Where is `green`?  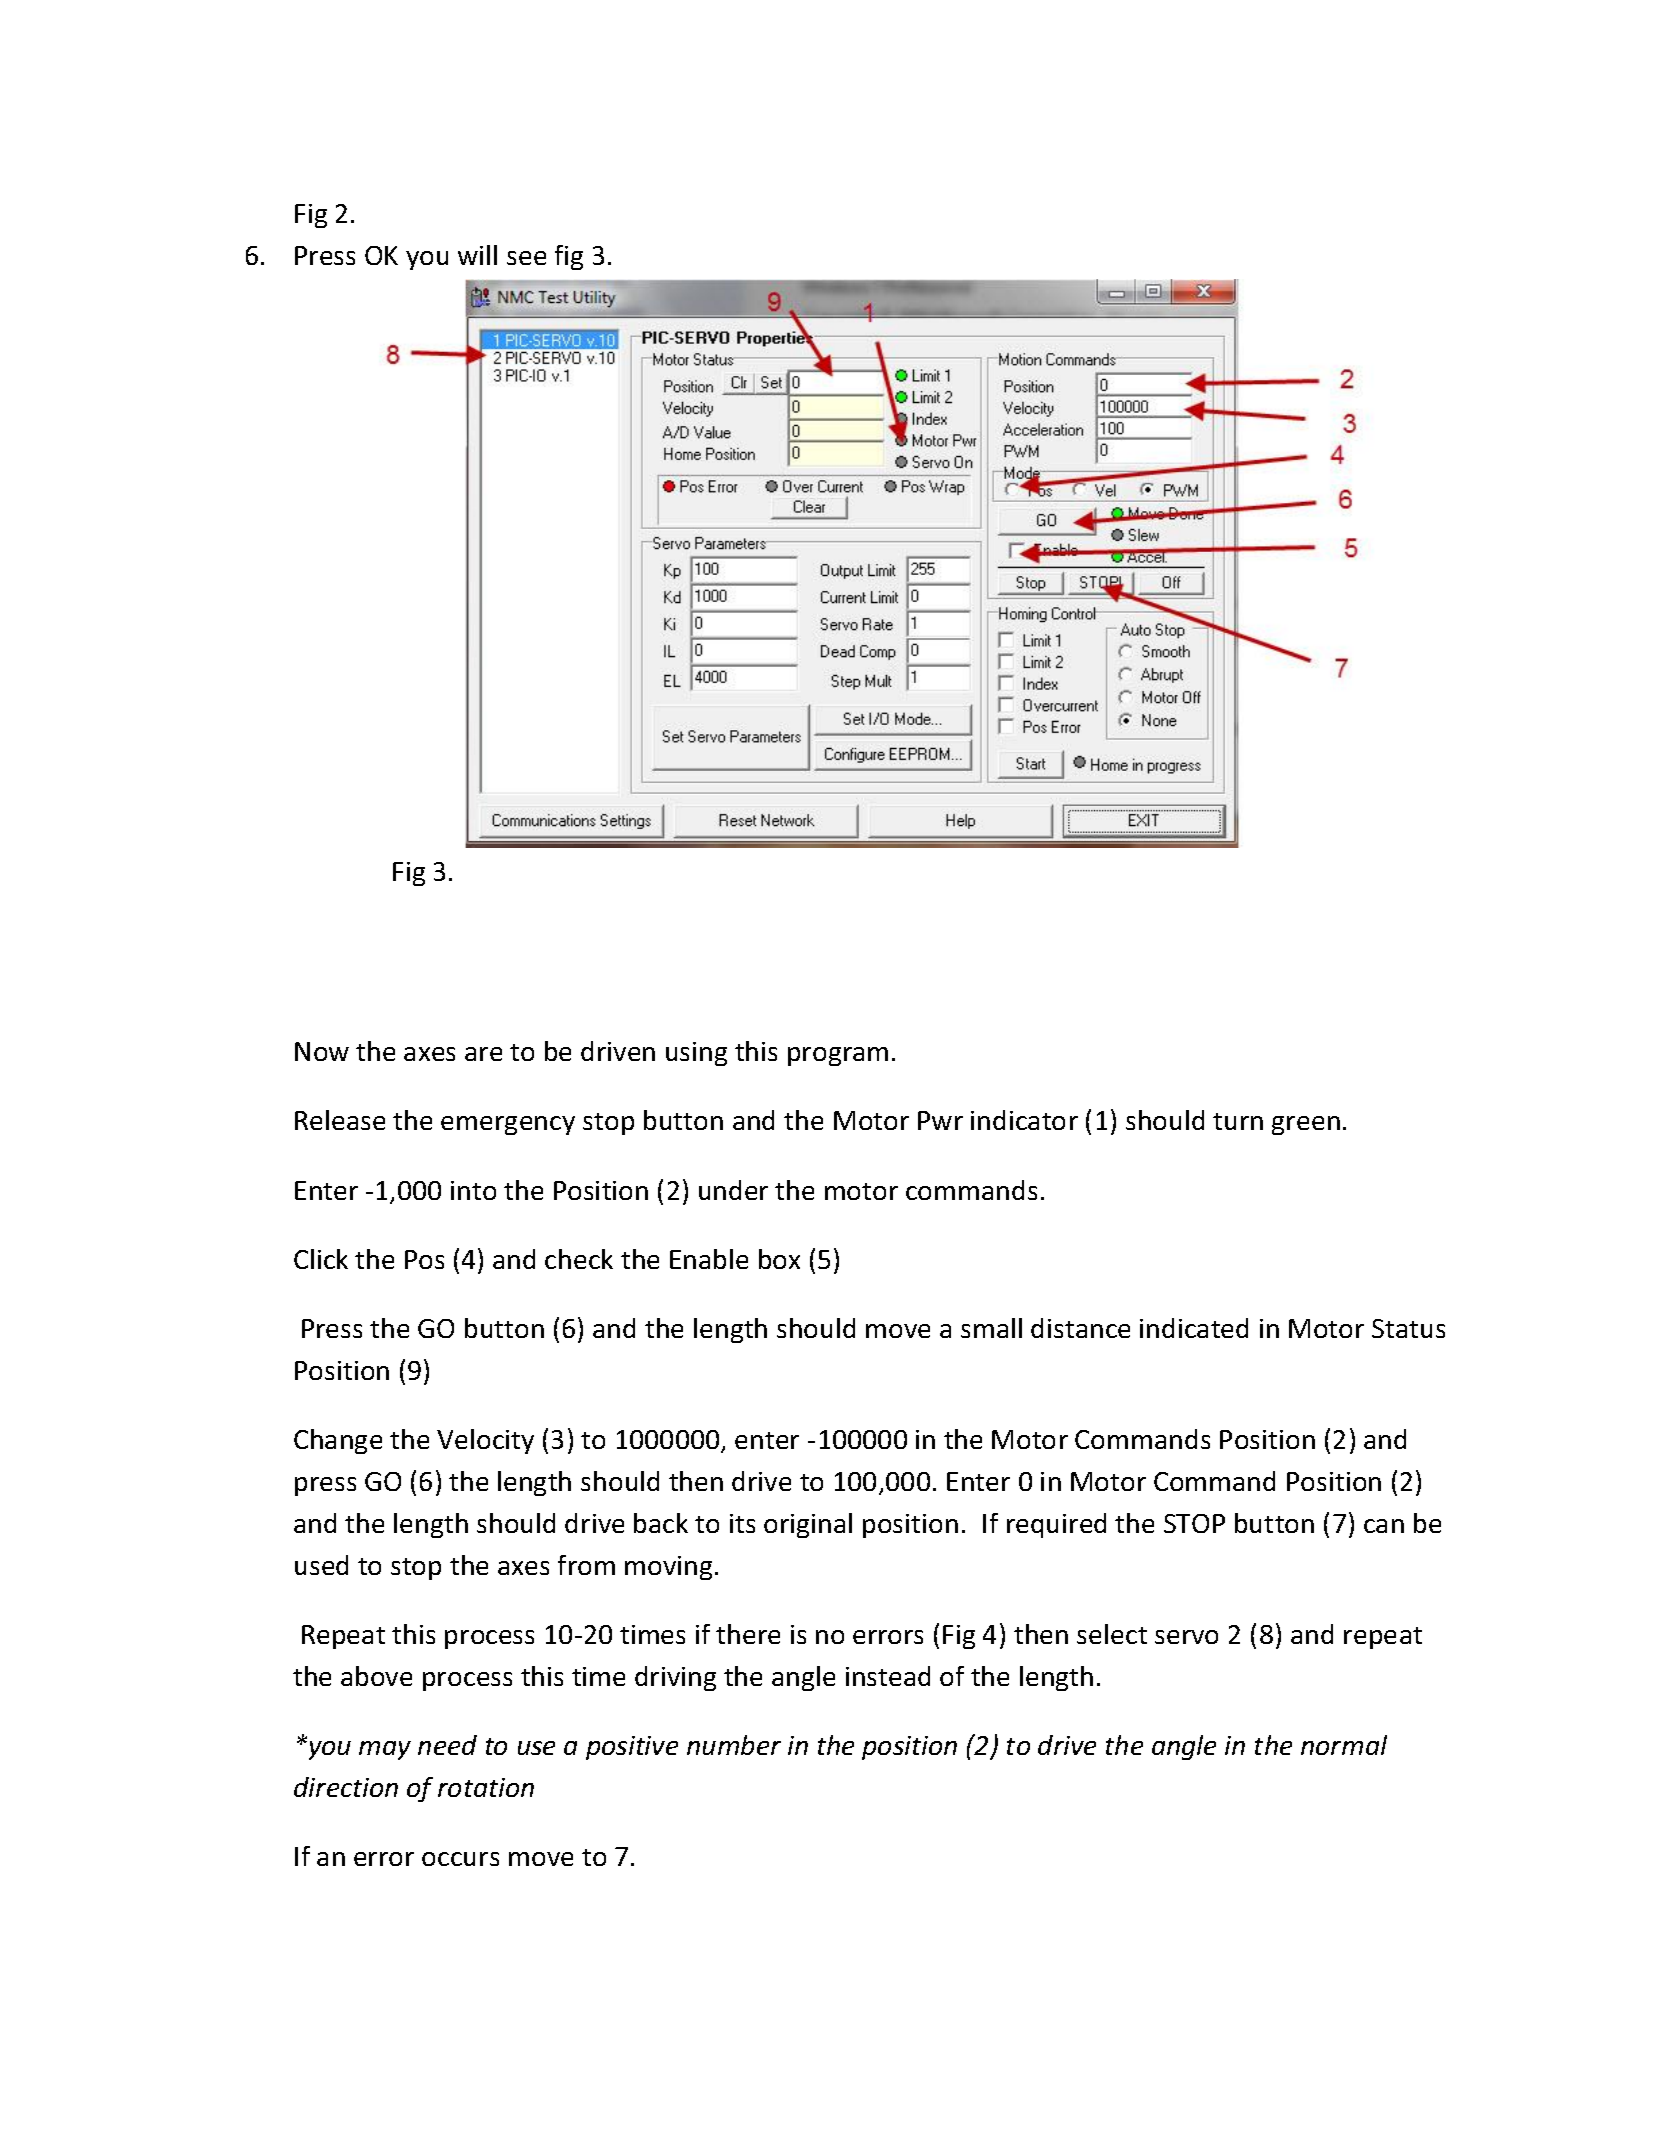 green is located at coordinates (1306, 1125).
